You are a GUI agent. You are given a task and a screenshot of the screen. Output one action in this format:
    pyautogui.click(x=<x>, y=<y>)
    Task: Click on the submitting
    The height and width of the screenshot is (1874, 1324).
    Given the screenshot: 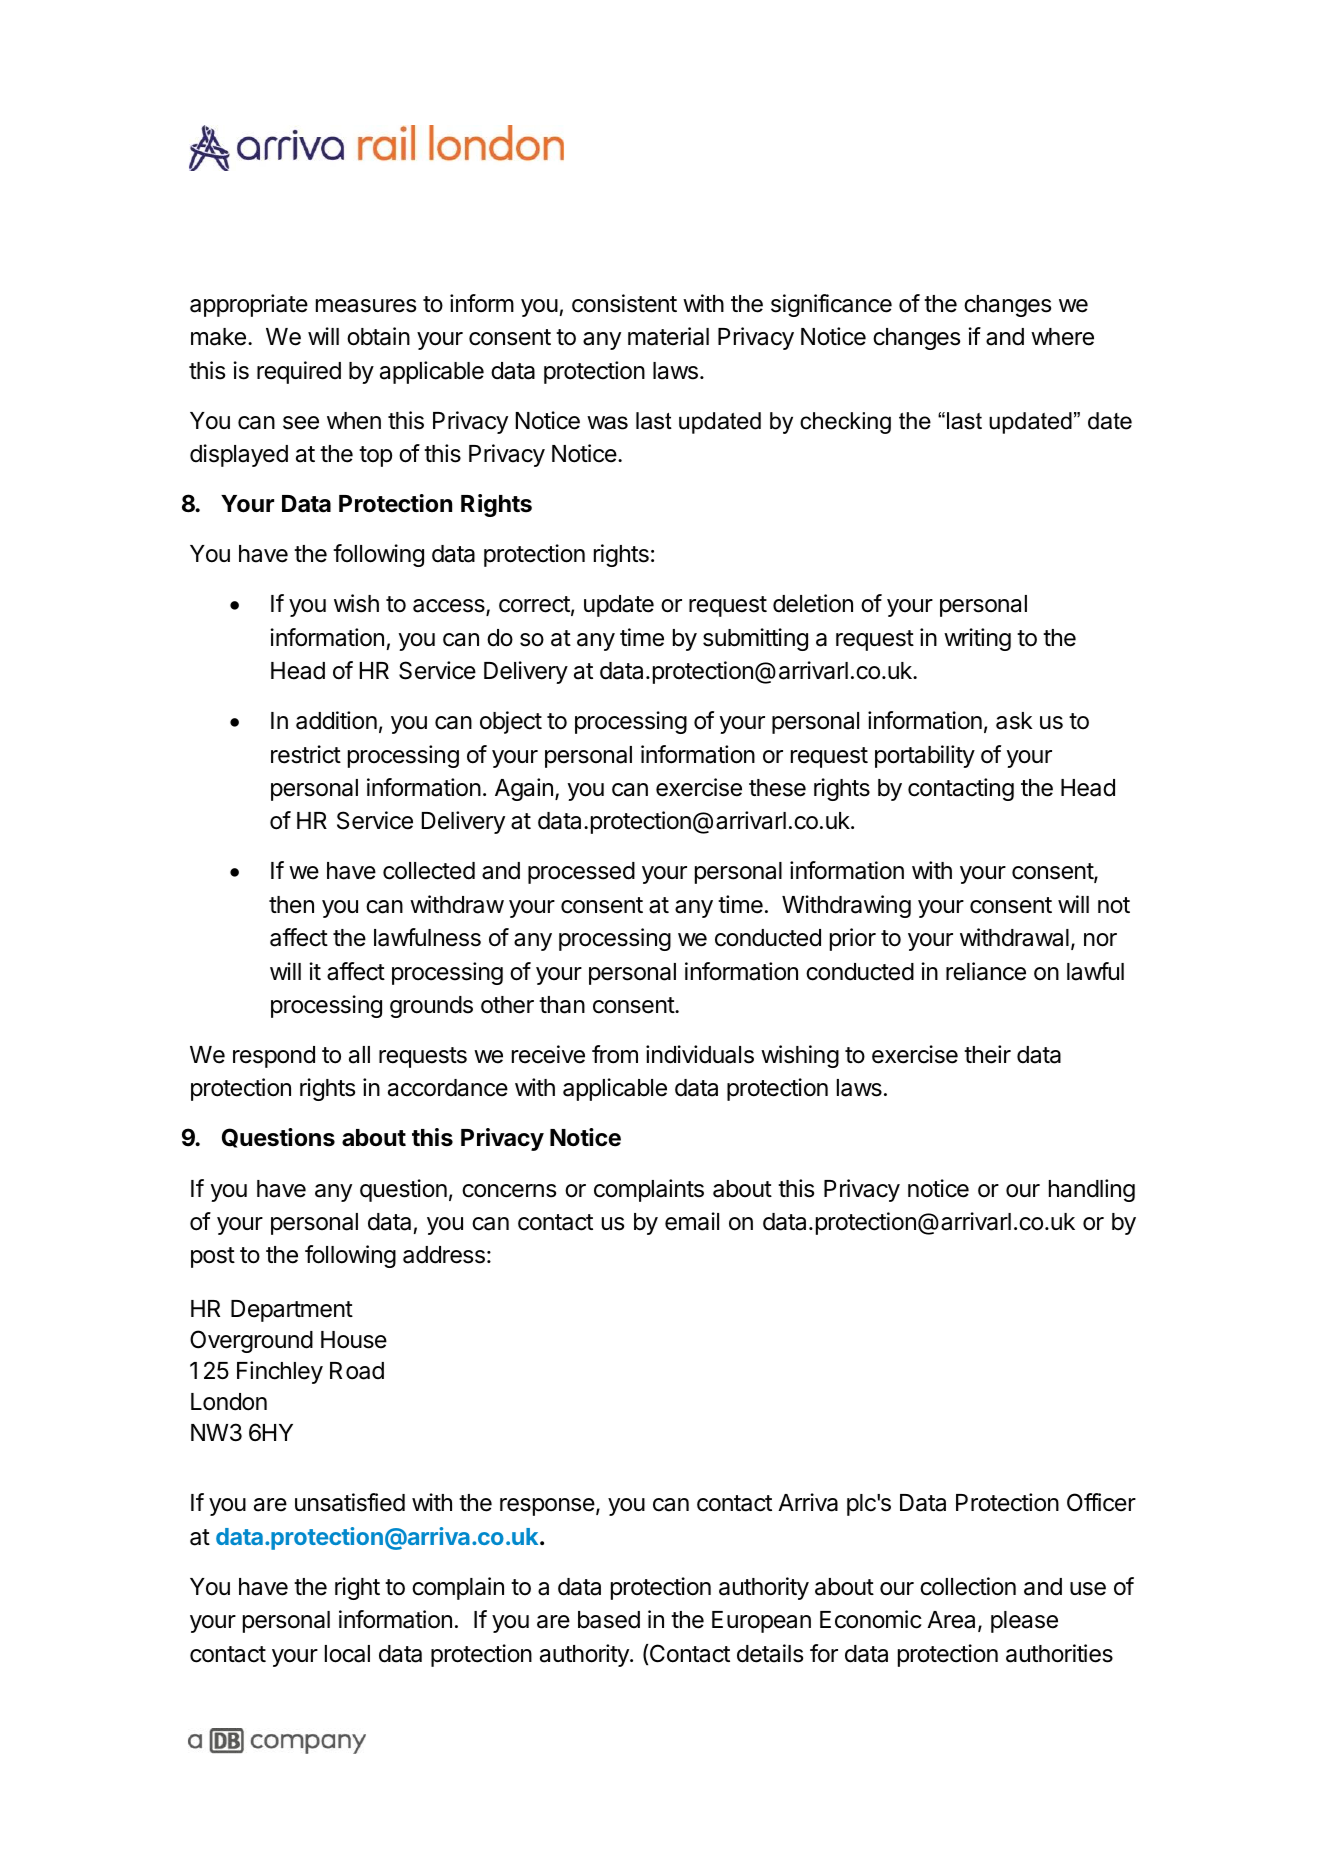 What is the action you would take?
    pyautogui.click(x=755, y=639)
